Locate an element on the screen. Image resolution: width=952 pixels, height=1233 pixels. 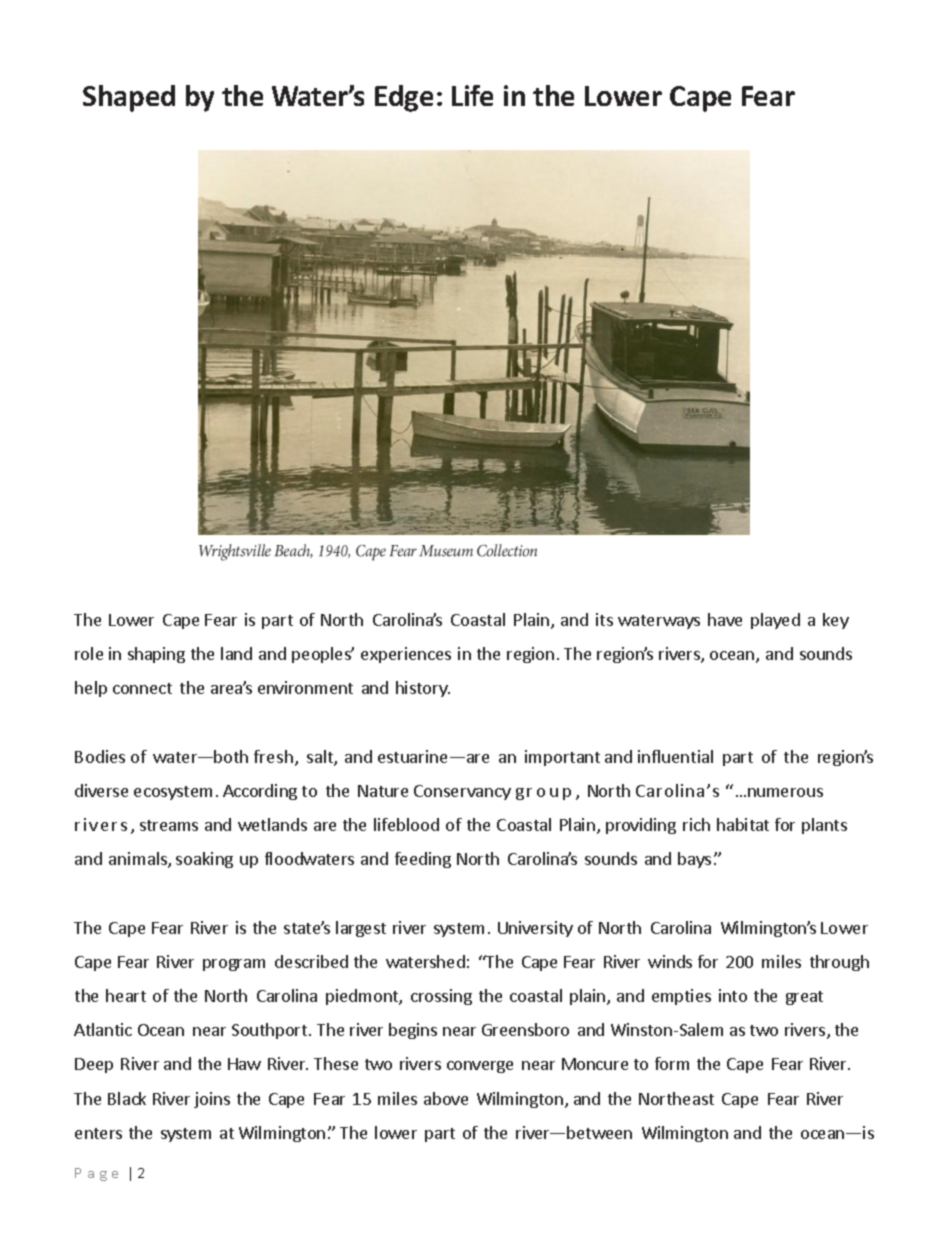
role is located at coordinates (89, 653).
